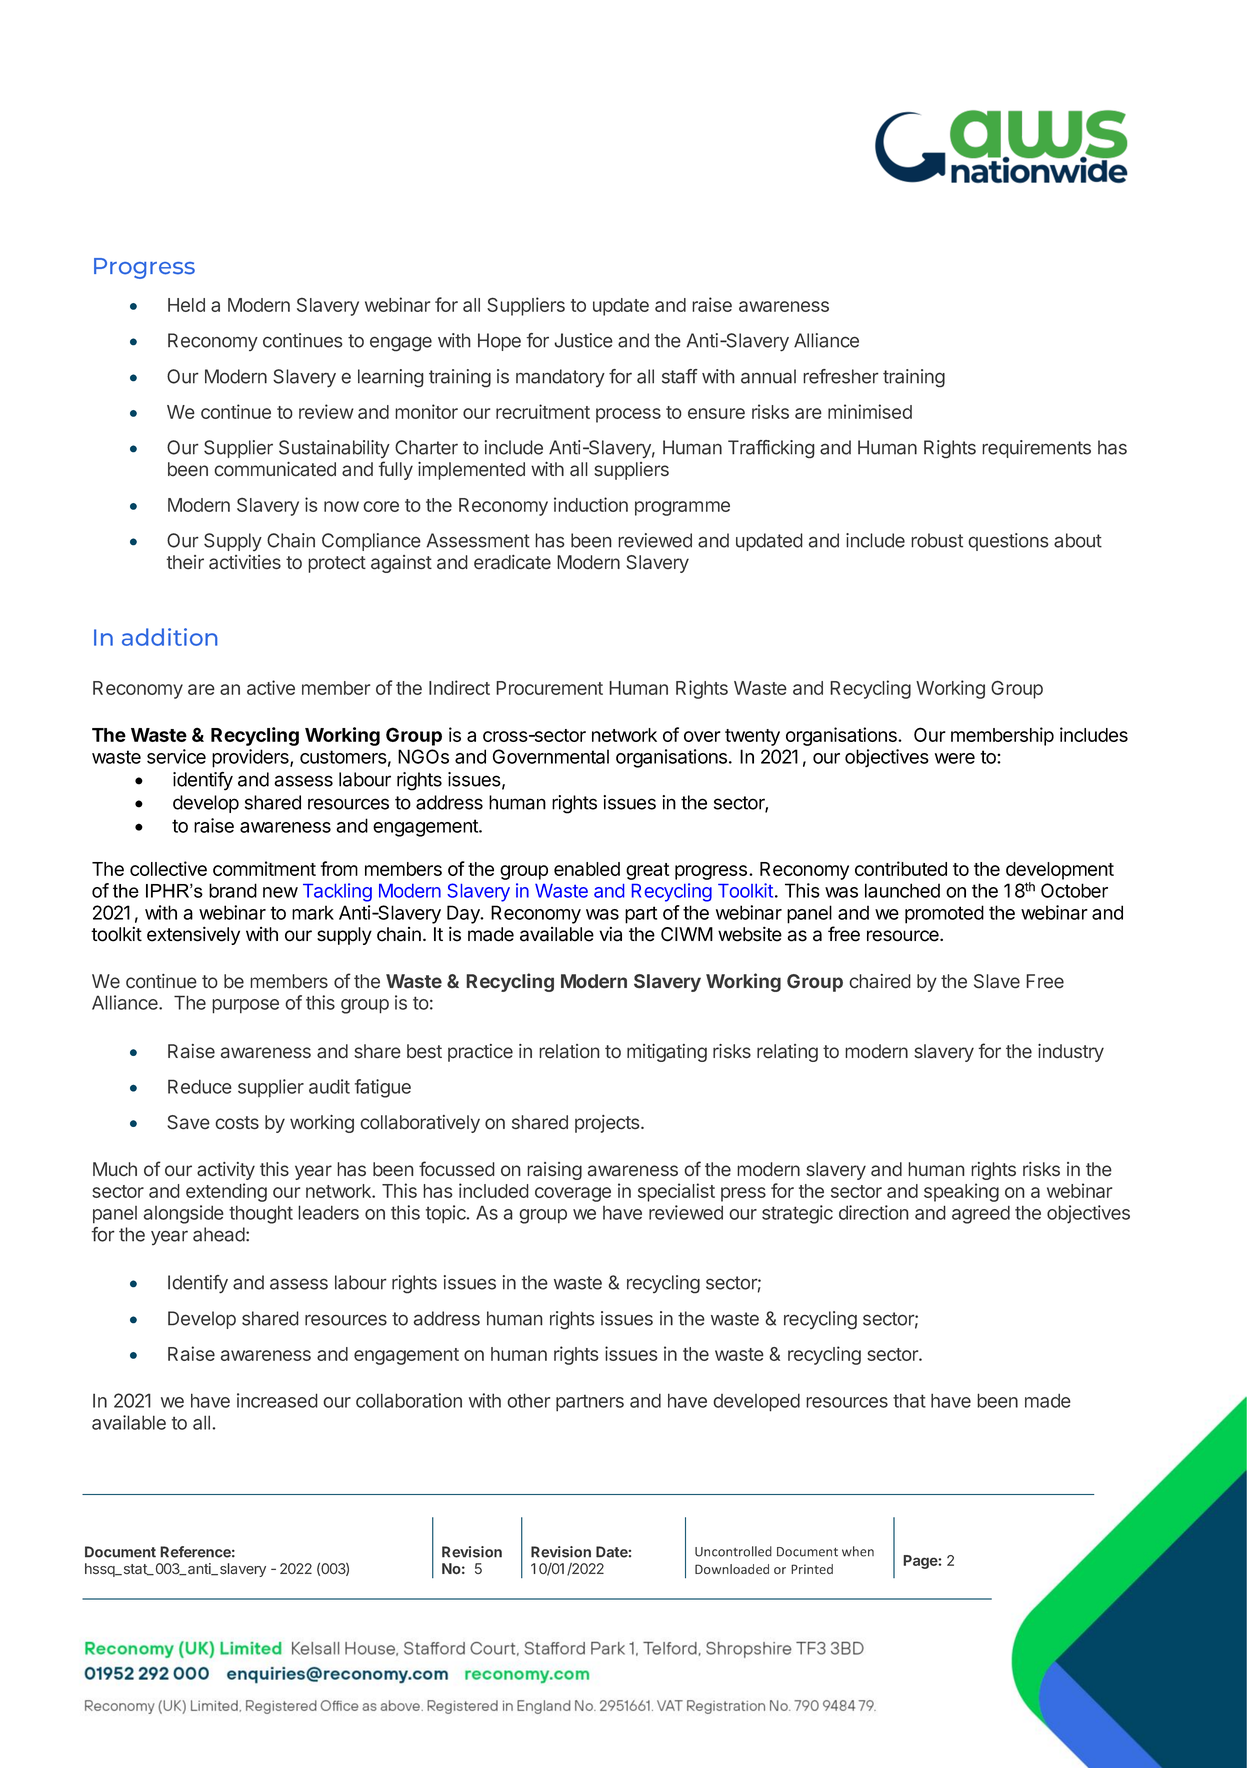 The image size is (1249, 1768). What do you see at coordinates (841, 376) in the document?
I see `refresher` at bounding box center [841, 376].
